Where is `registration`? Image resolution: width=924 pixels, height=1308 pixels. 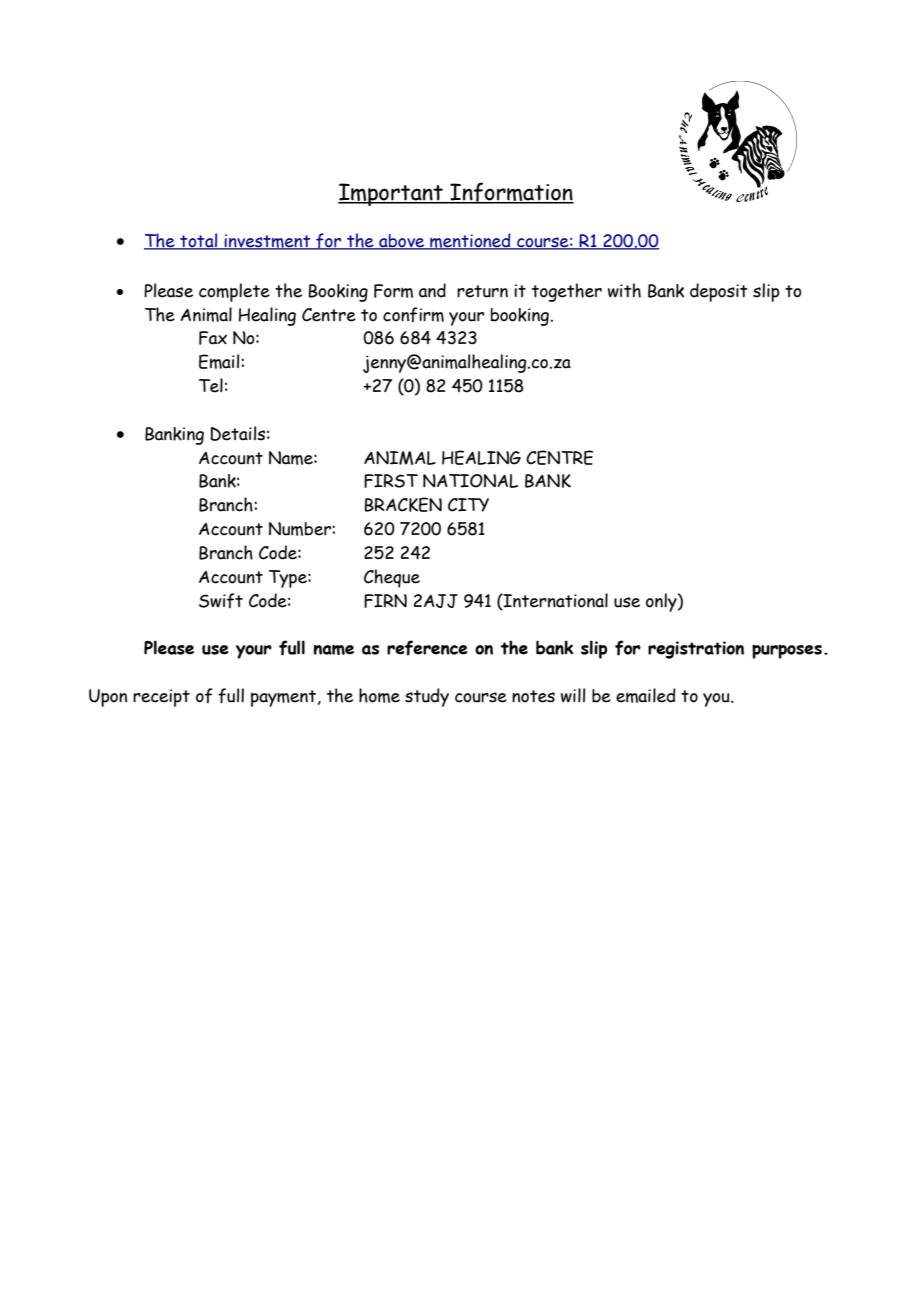 registration is located at coordinates (696, 650).
